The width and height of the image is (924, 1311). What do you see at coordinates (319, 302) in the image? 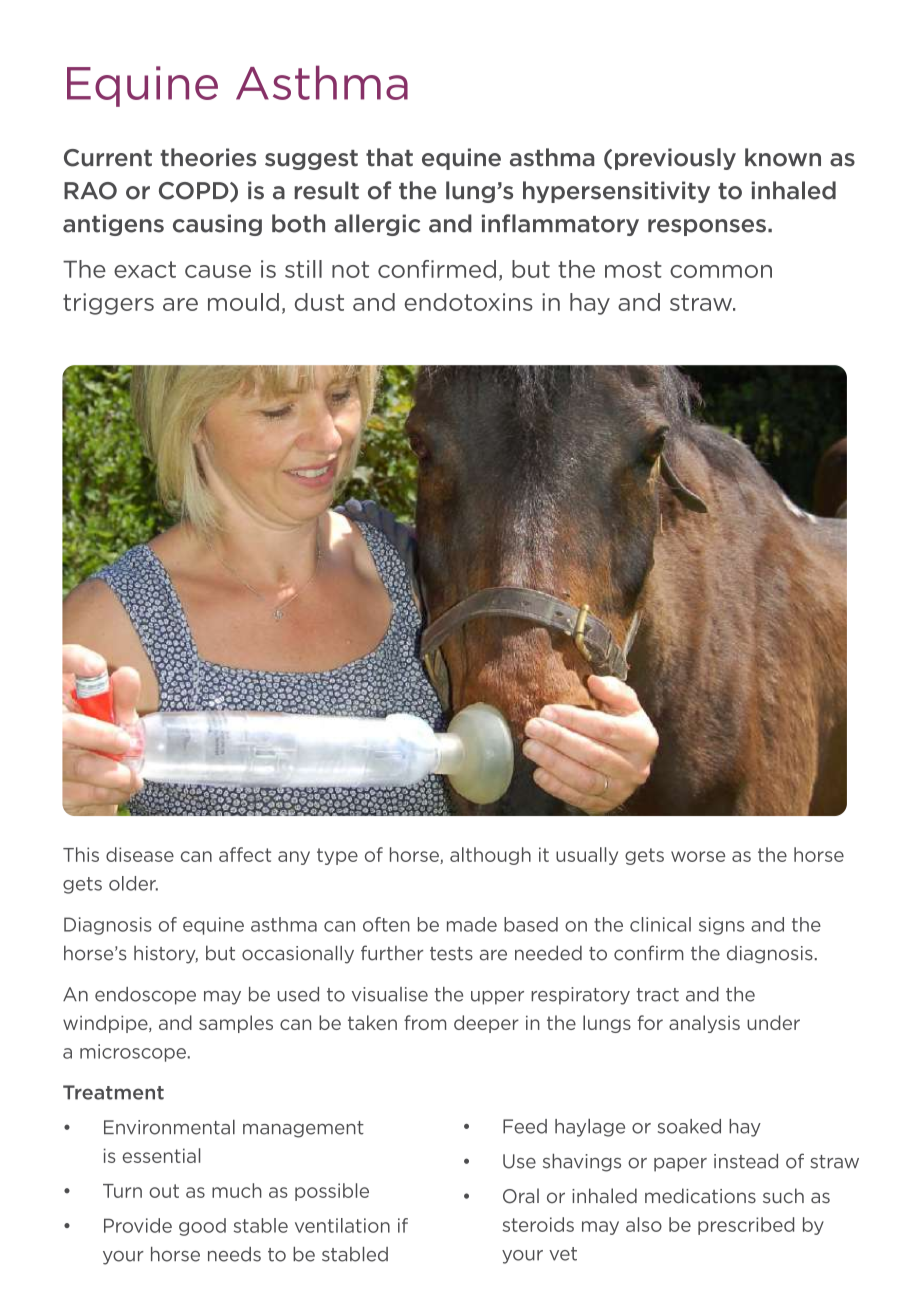
I see `dust` at bounding box center [319, 302].
